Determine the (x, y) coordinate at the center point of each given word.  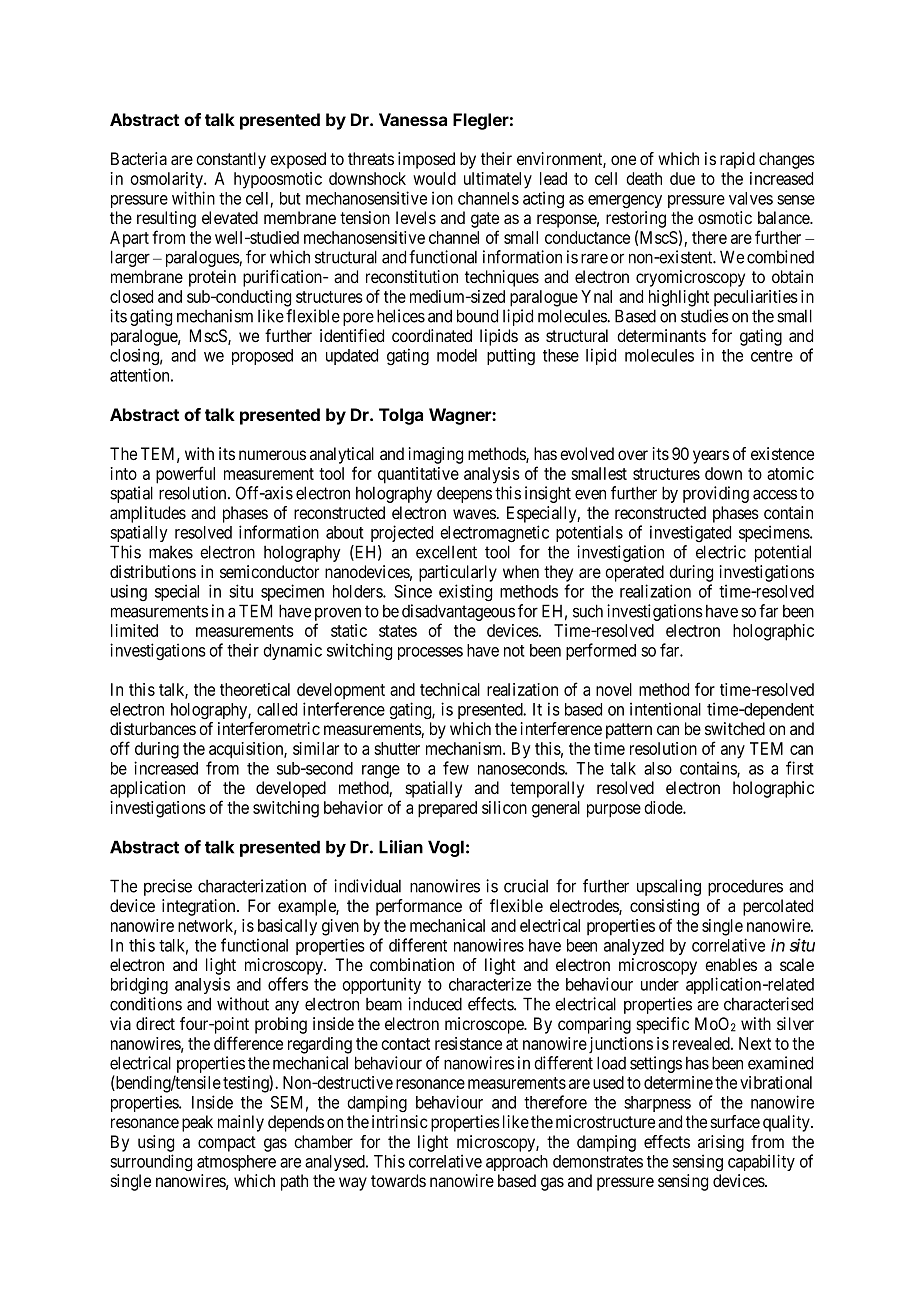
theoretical (255, 689)
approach (517, 1163)
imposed (426, 160)
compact (227, 1144)
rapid (737, 160)
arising (721, 1143)
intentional (665, 709)
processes (430, 653)
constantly (231, 160)
